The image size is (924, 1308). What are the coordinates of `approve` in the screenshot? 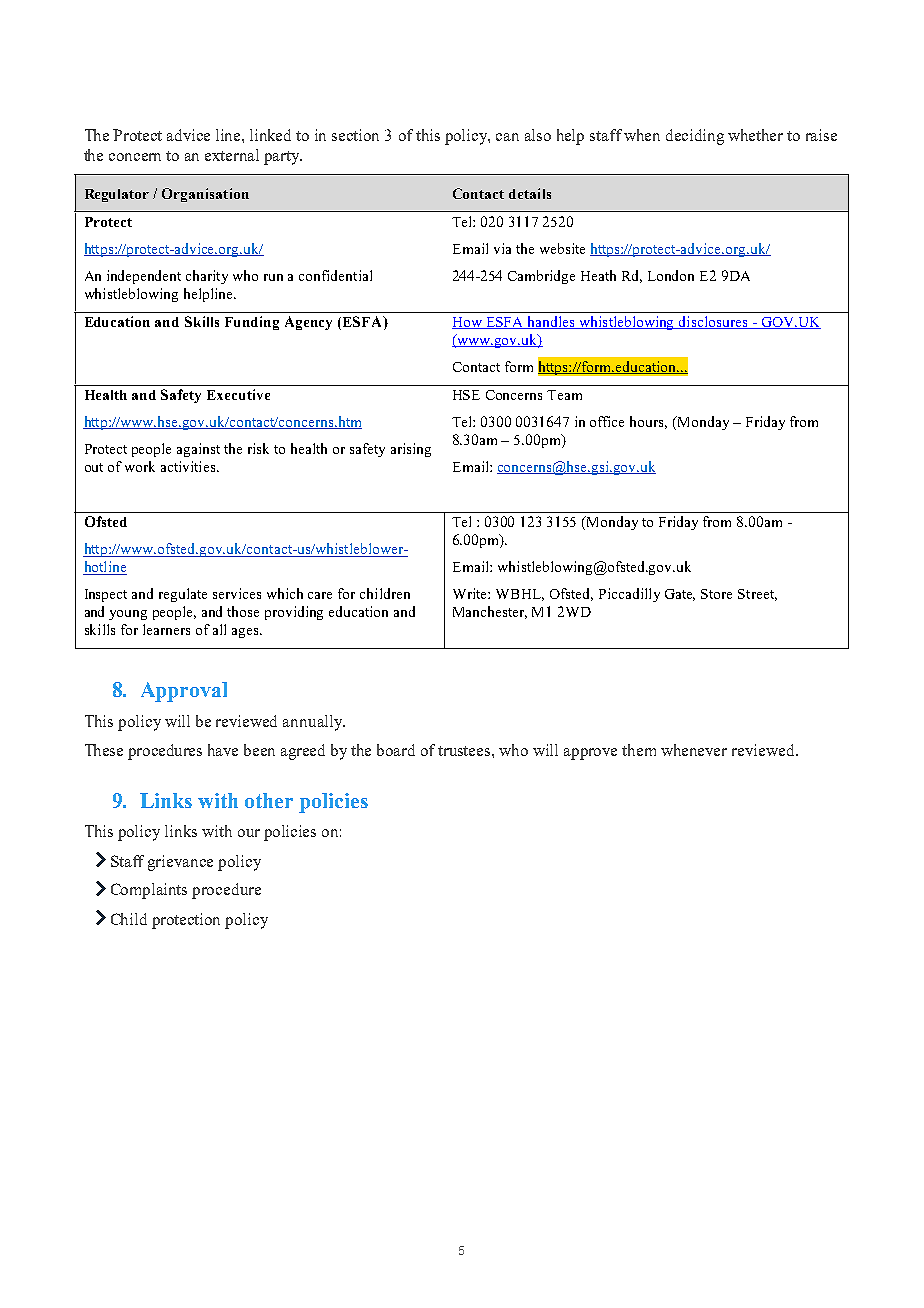 It's located at (590, 754).
